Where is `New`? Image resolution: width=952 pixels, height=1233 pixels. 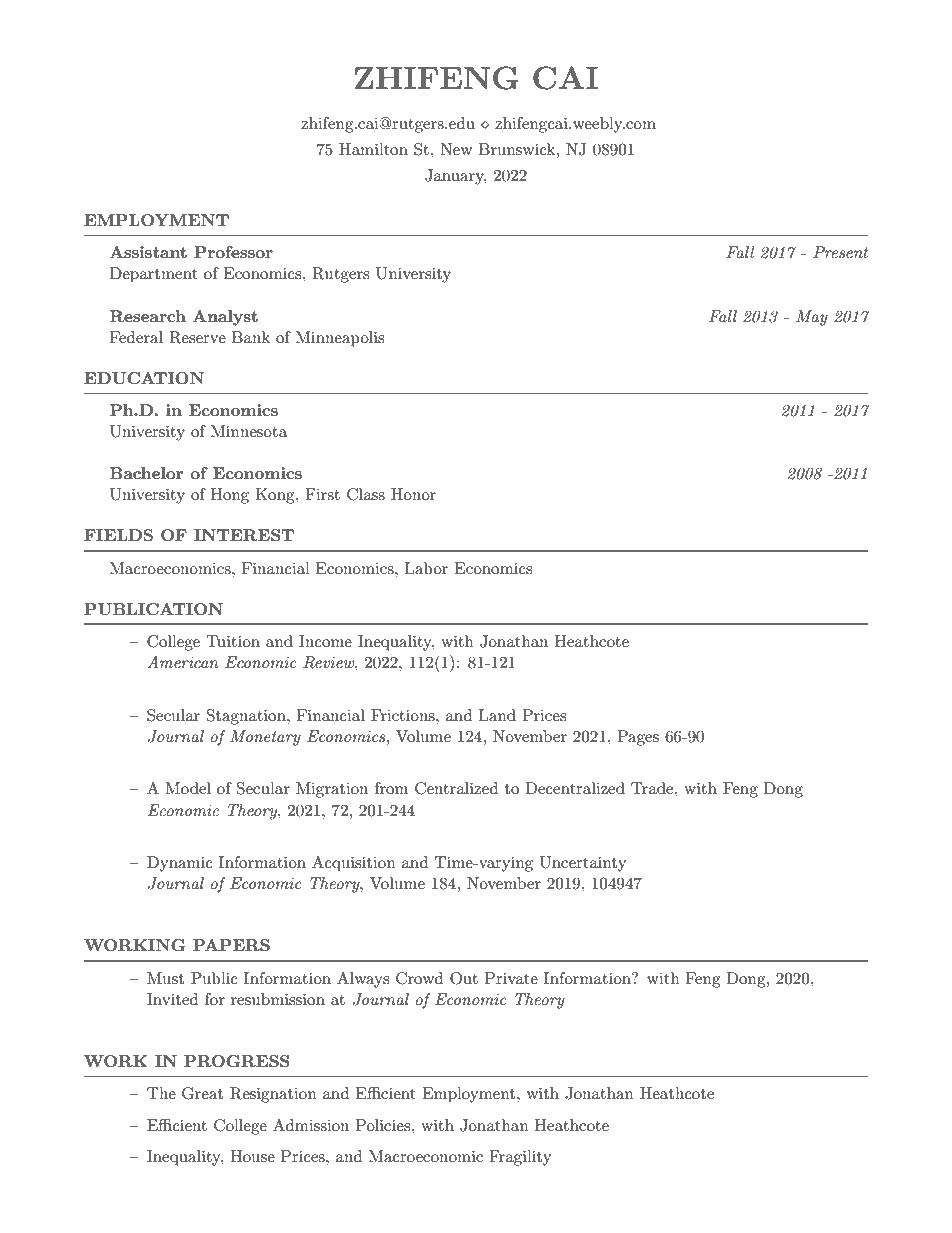 New is located at coordinates (456, 149).
